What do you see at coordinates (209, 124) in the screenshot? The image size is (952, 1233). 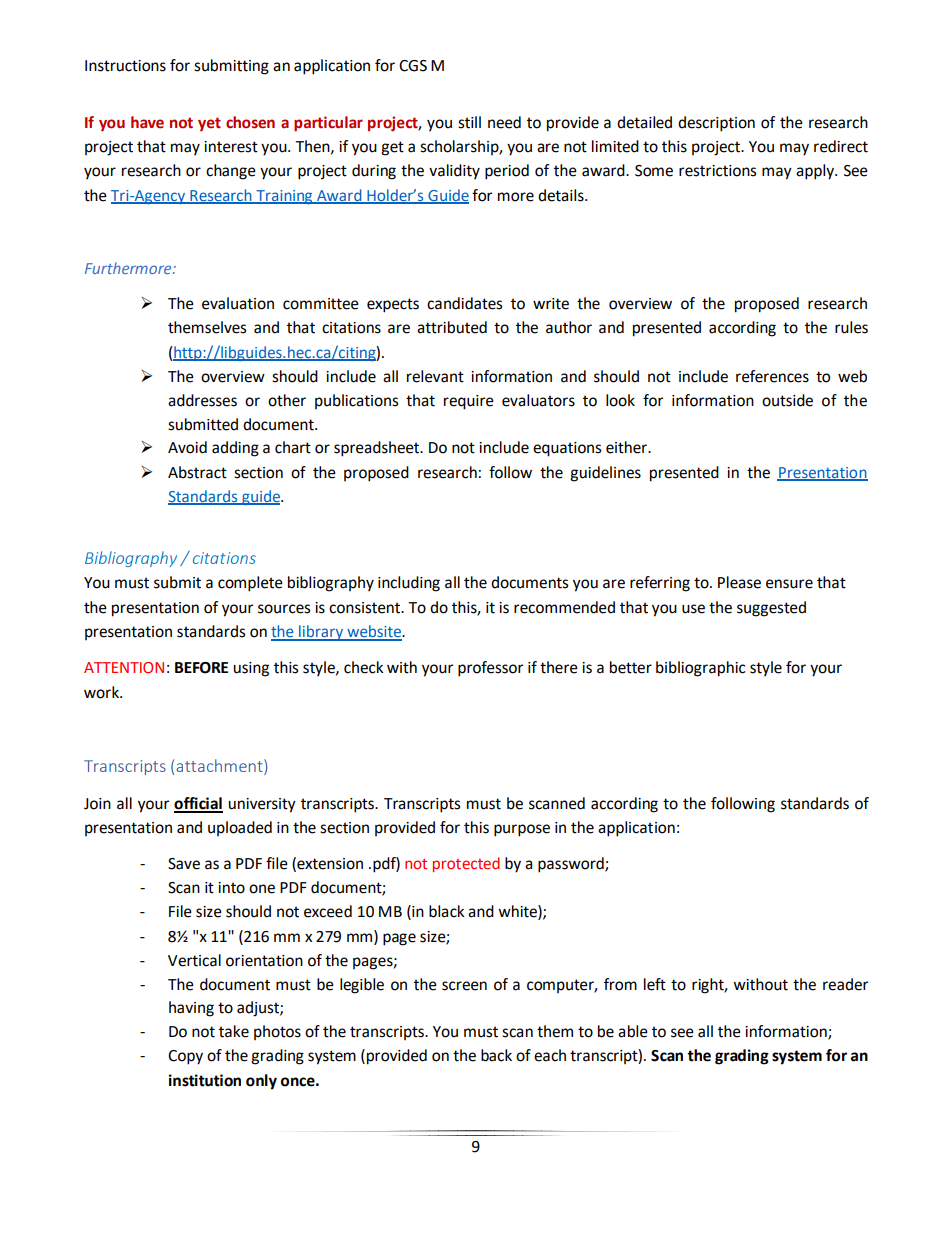 I see `yet` at bounding box center [209, 124].
